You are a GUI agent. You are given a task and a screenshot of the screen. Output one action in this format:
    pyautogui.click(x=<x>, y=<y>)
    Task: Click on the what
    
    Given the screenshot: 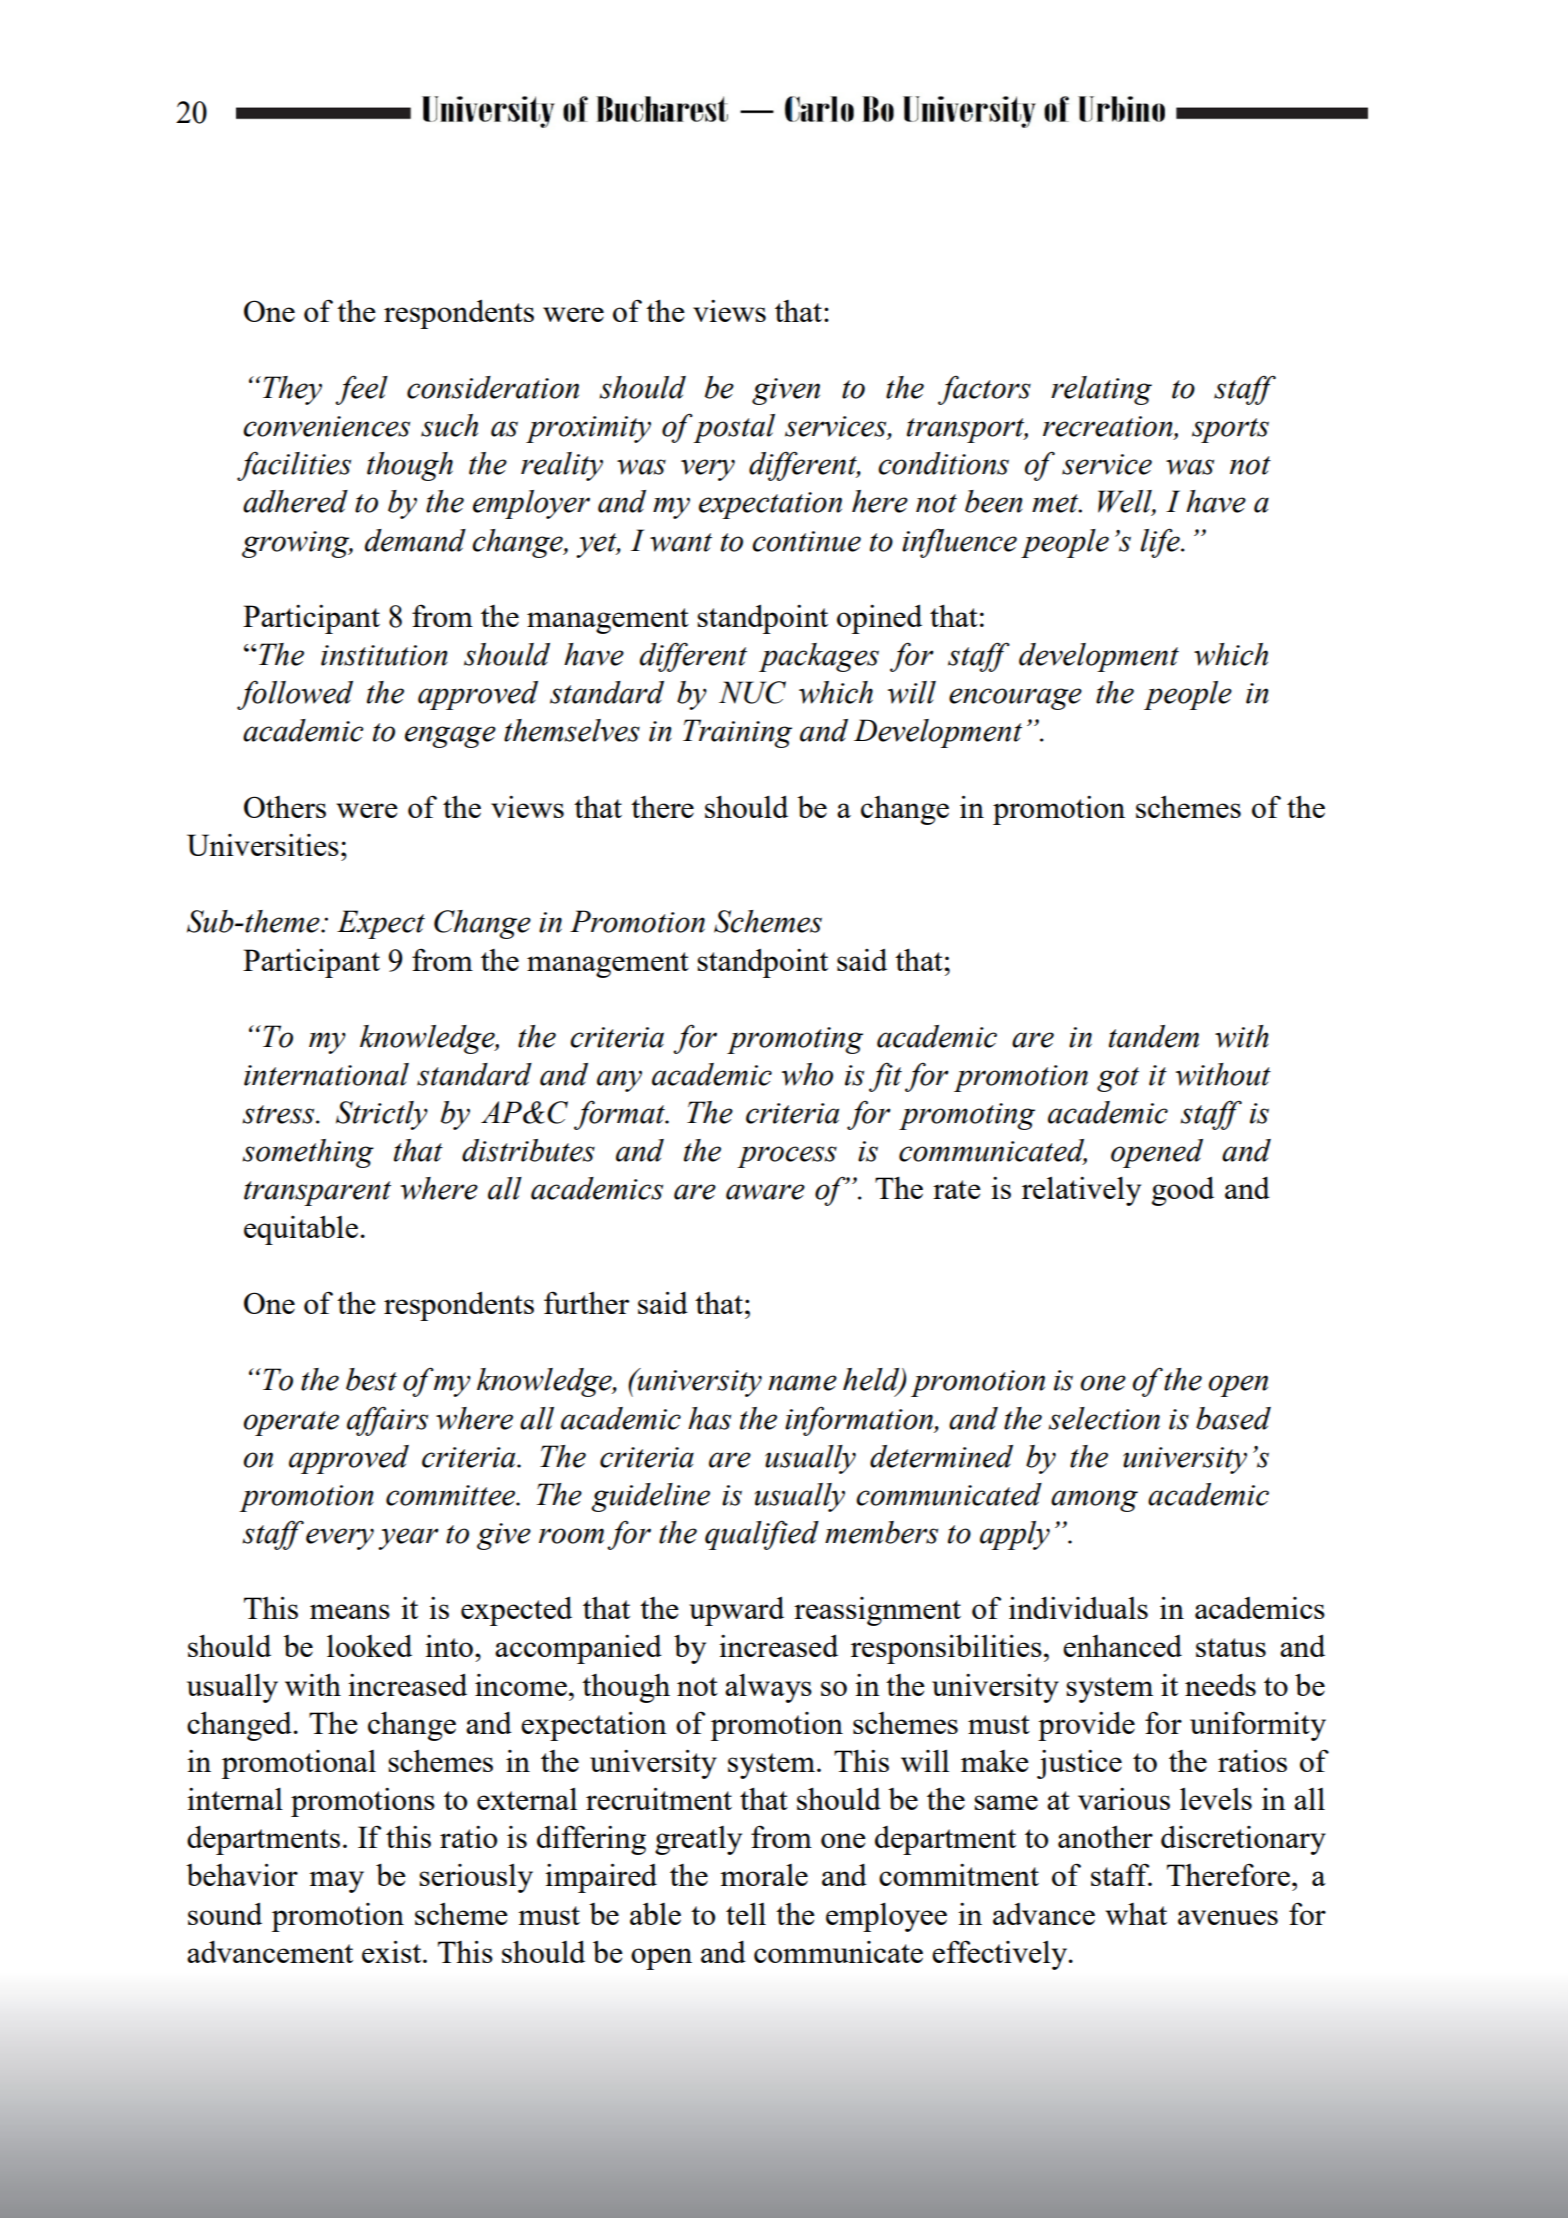 What is the action you would take?
    pyautogui.click(x=1136, y=1914)
